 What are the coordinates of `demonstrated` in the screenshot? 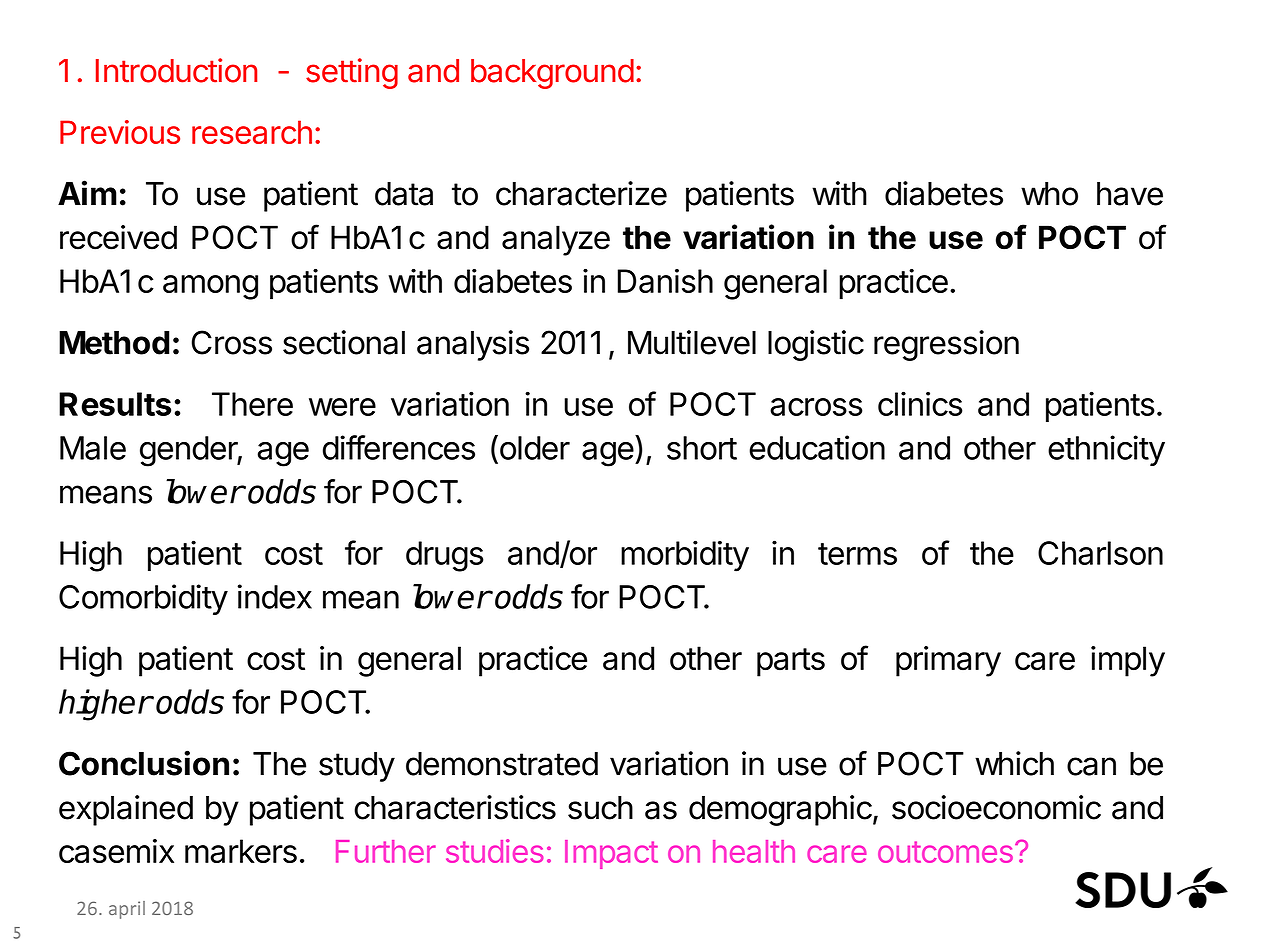 It's located at (502, 764).
